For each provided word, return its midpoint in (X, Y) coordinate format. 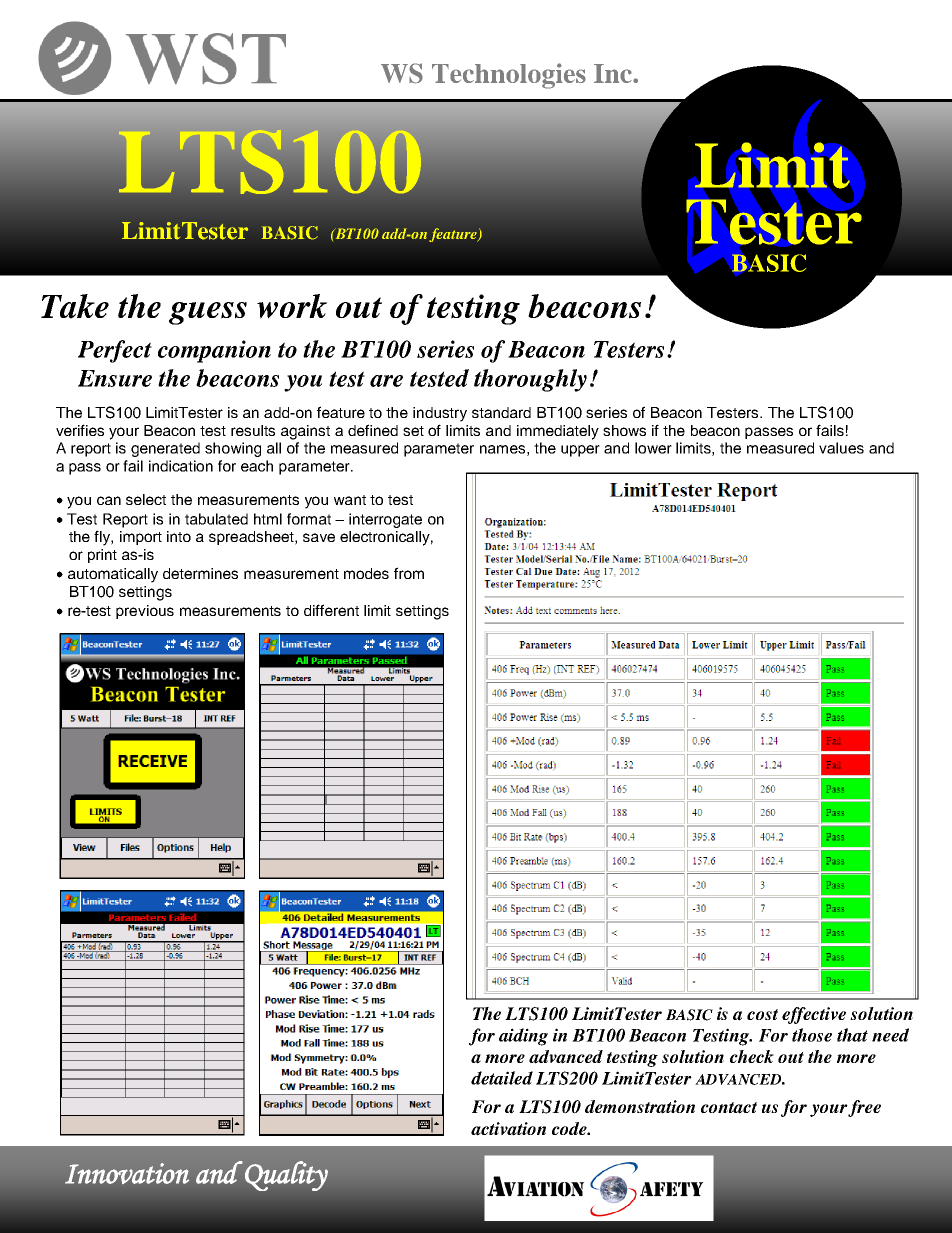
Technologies (509, 76)
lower (653, 448)
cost (762, 1014)
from (409, 573)
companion (214, 351)
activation (508, 1129)
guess (208, 313)
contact (729, 1108)
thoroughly (530, 380)
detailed (502, 1078)
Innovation (127, 1173)
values (841, 448)
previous (145, 612)
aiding (523, 1037)
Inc (614, 73)
